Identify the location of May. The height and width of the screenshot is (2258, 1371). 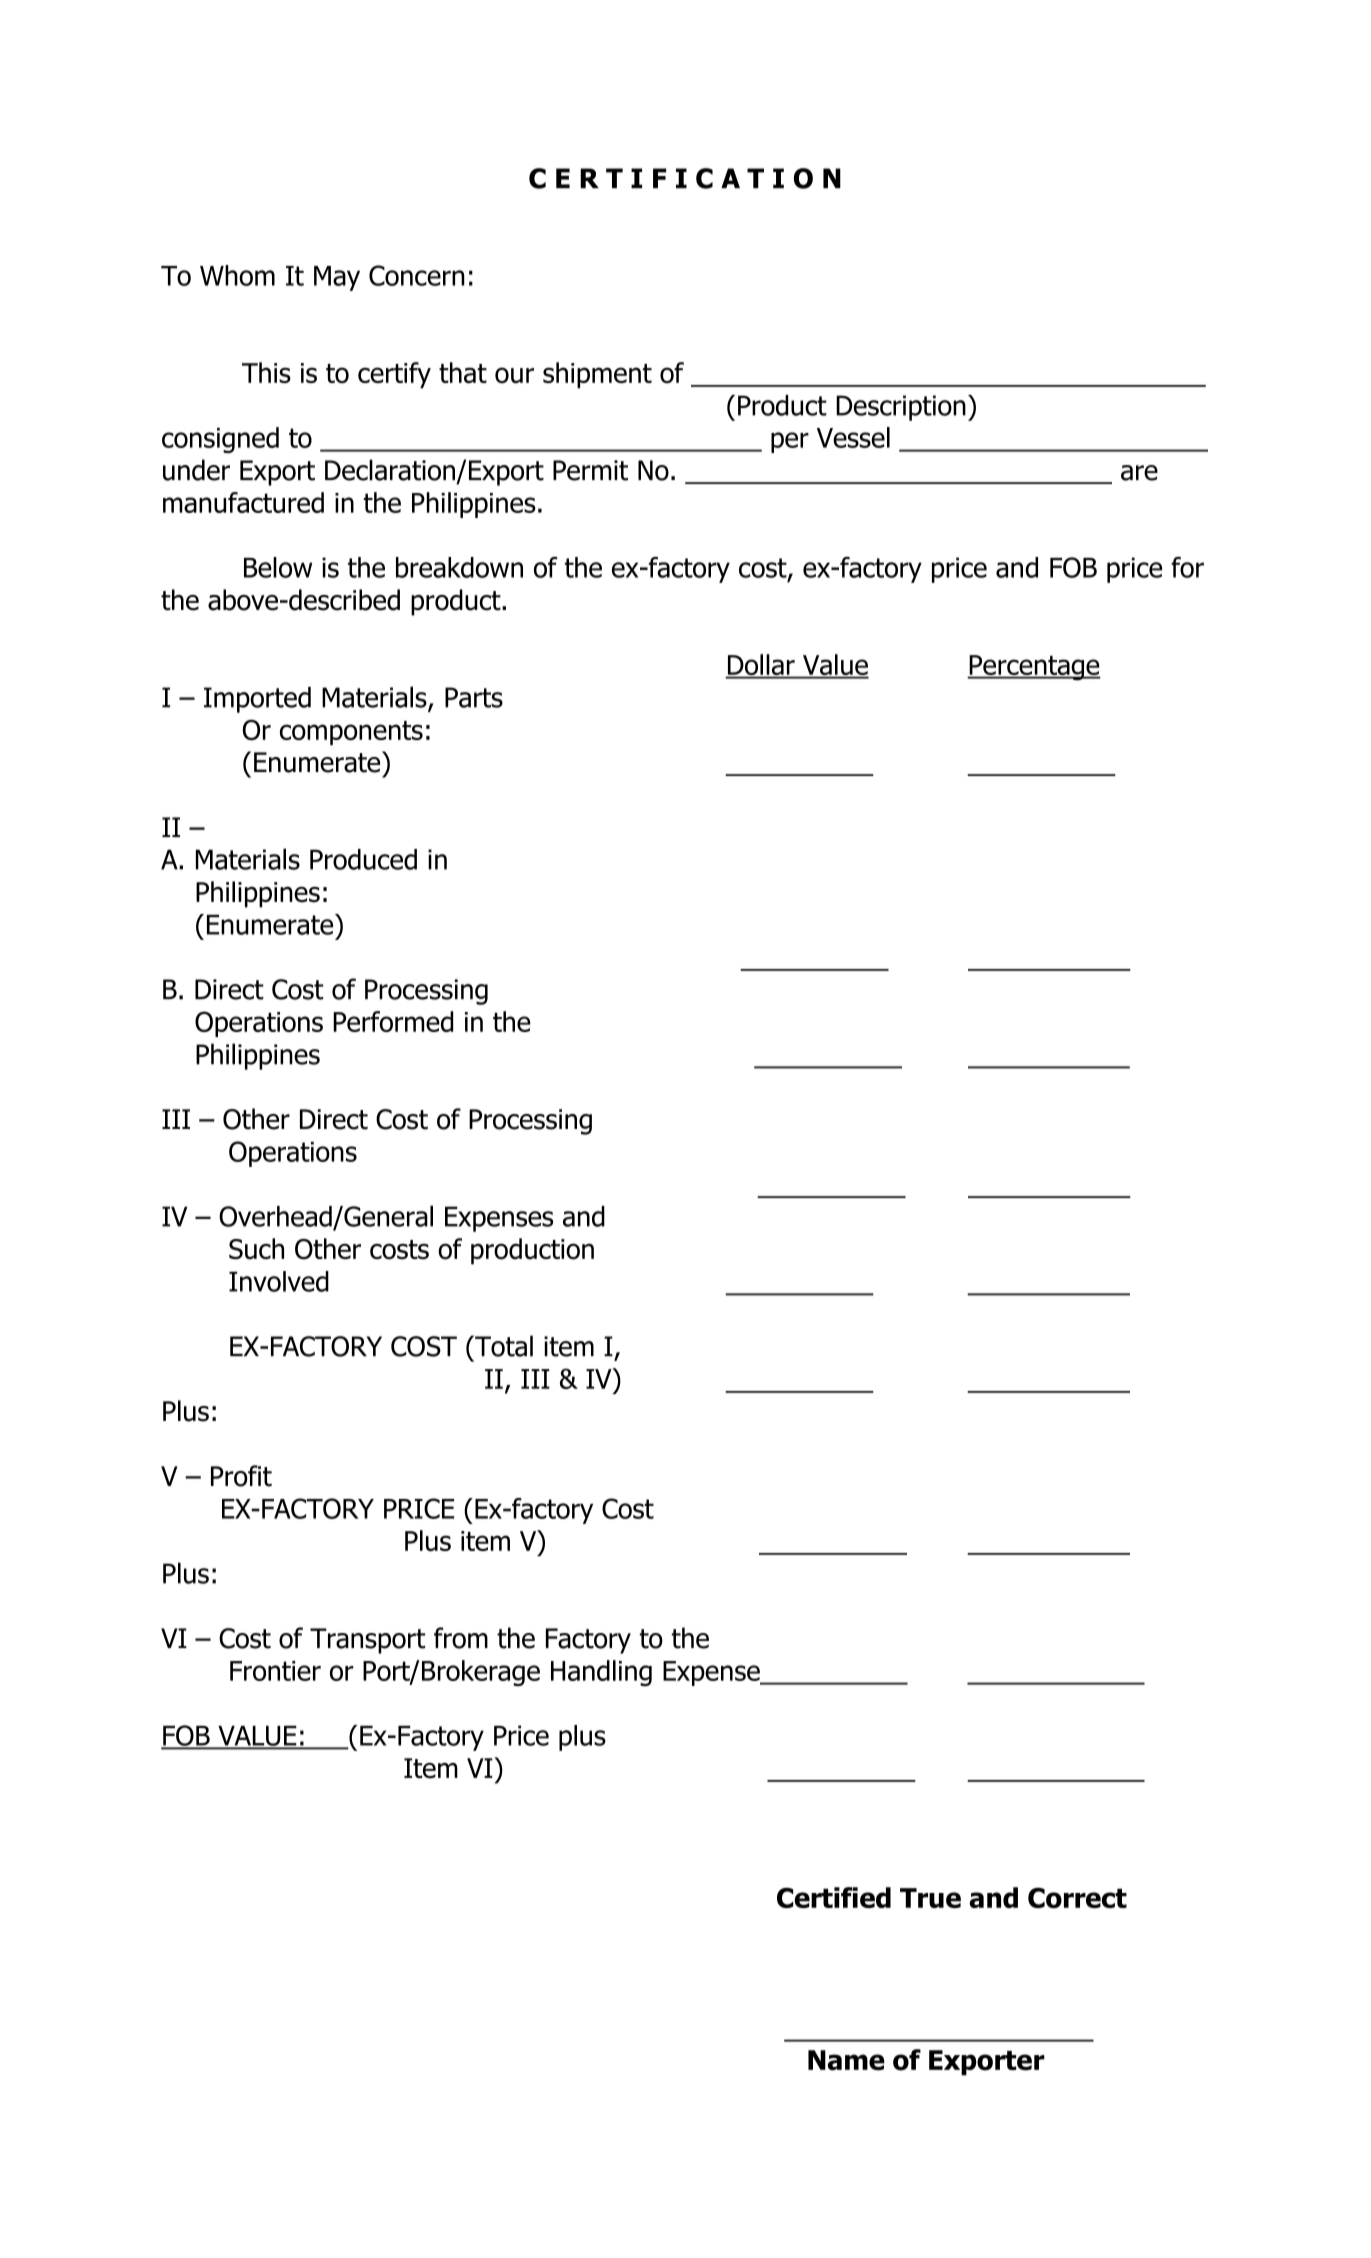
(337, 278).
